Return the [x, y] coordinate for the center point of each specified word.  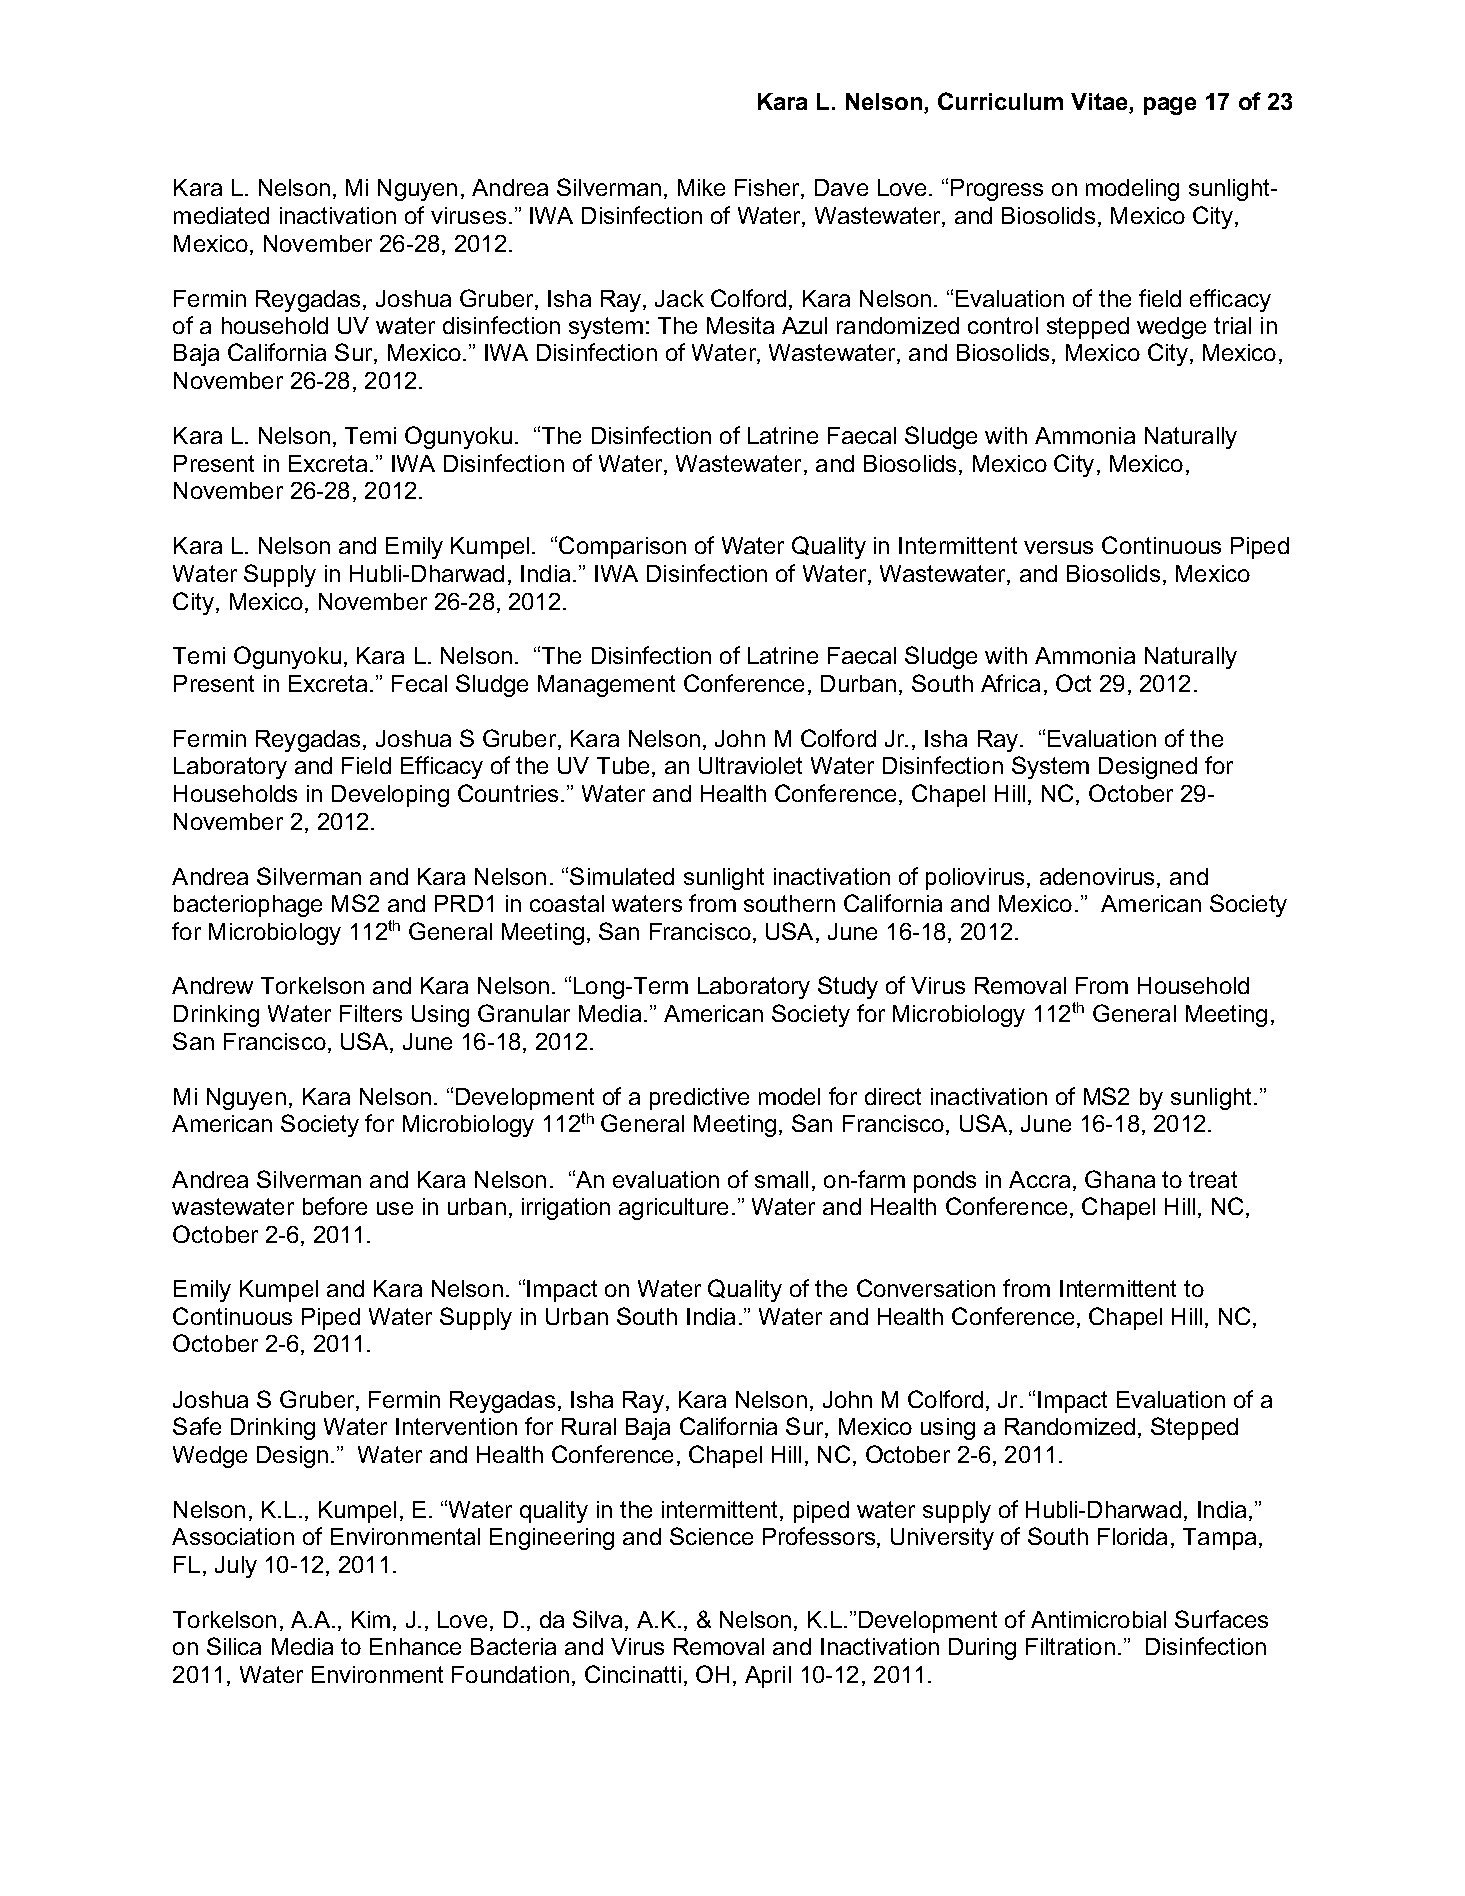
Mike [701, 187]
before [335, 1206]
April [768, 1677]
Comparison [622, 547]
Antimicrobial [1098, 1619]
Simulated [622, 876]
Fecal [419, 683]
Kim [371, 1619]
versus [1058, 547]
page [1170, 106]
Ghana [1120, 1179]
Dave [841, 187]
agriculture [673, 1209]
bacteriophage [248, 906]
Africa [1010, 683]
